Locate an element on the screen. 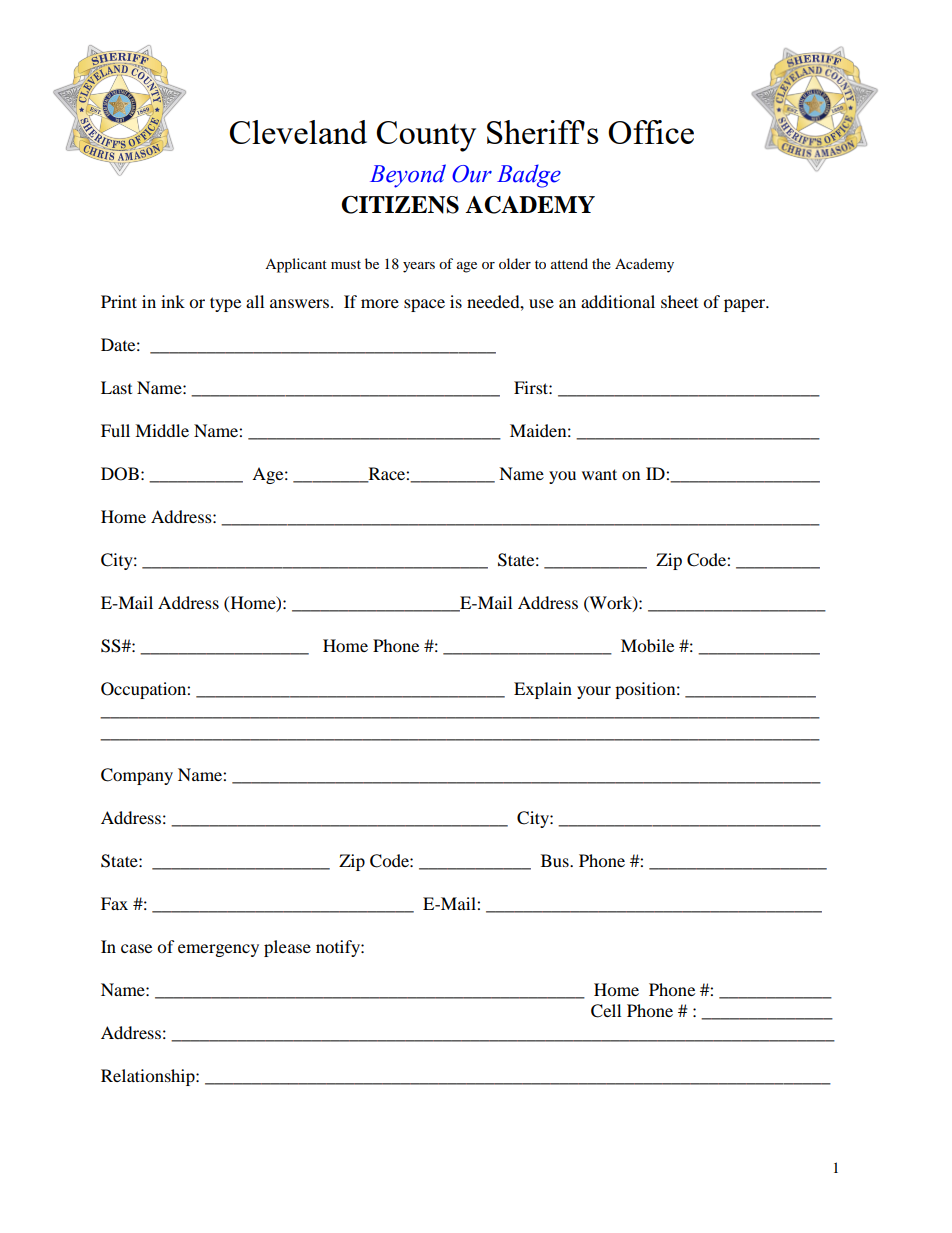 The width and height of the screenshot is (952, 1233). Beyond is located at coordinates (408, 176).
